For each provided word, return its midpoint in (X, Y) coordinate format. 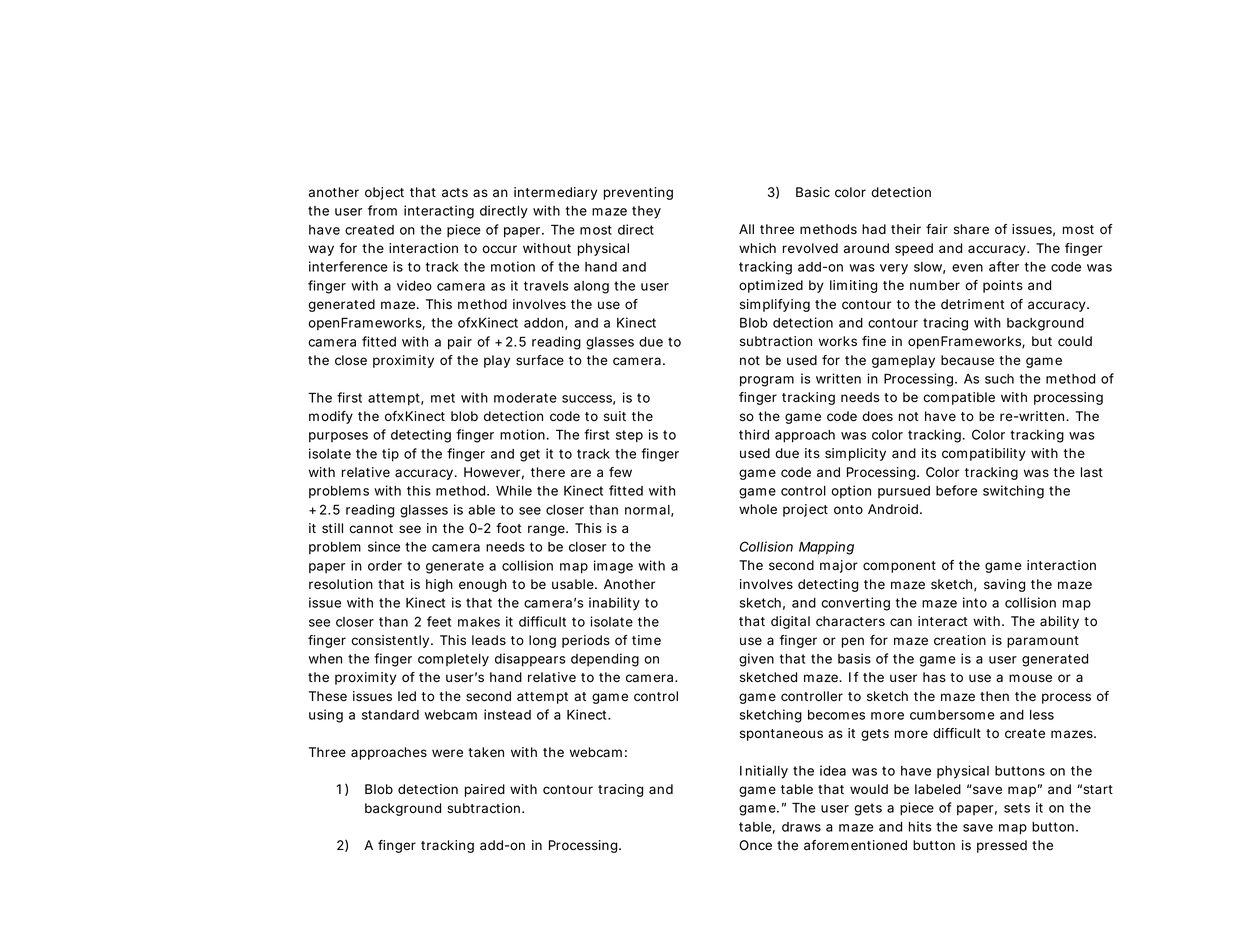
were (447, 753)
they (646, 212)
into (975, 602)
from (382, 210)
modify (331, 417)
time (646, 640)
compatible (959, 398)
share (971, 229)
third (754, 434)
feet (439, 621)
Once (755, 845)
